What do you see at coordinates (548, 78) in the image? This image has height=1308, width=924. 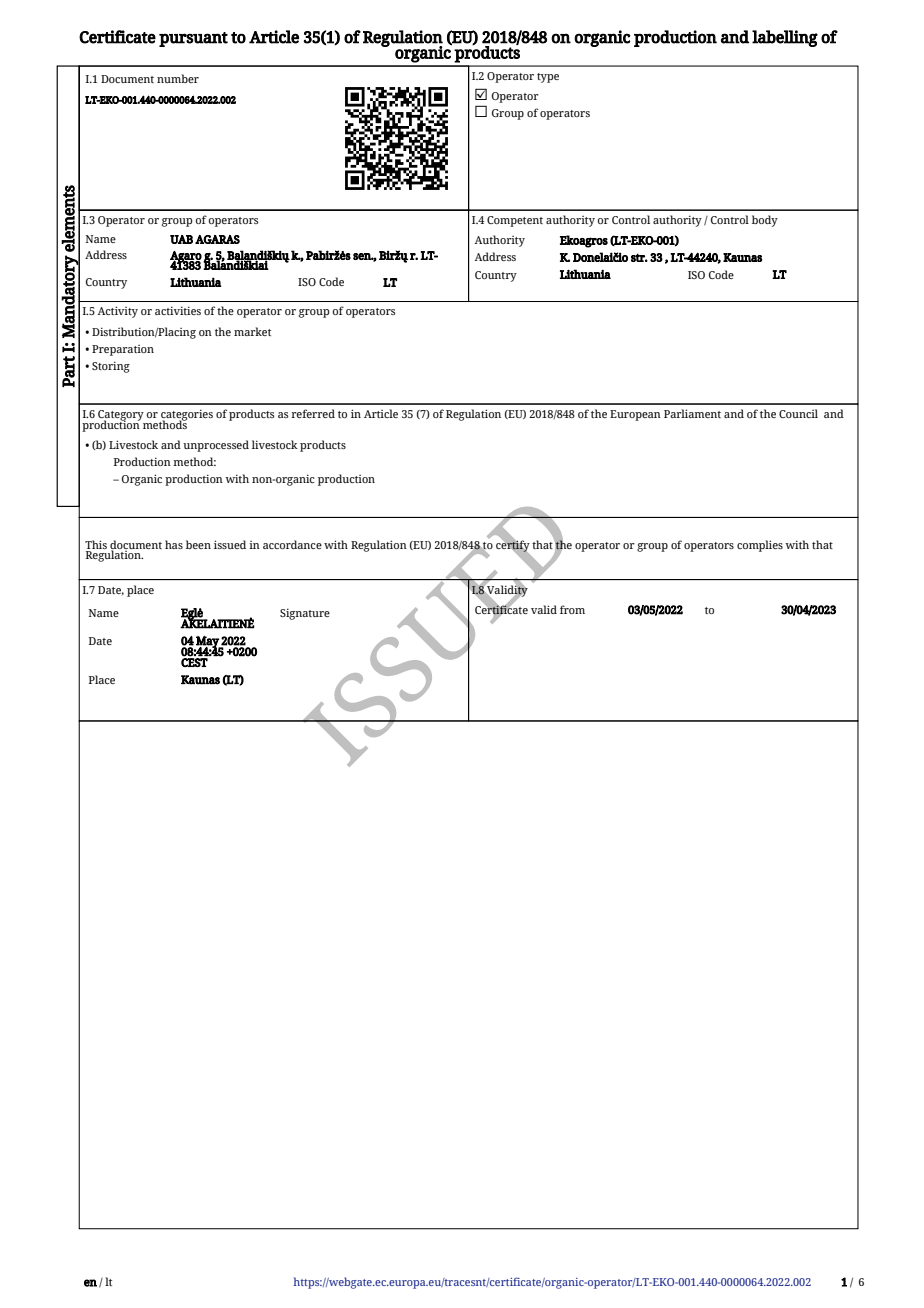 I see `type` at bounding box center [548, 78].
